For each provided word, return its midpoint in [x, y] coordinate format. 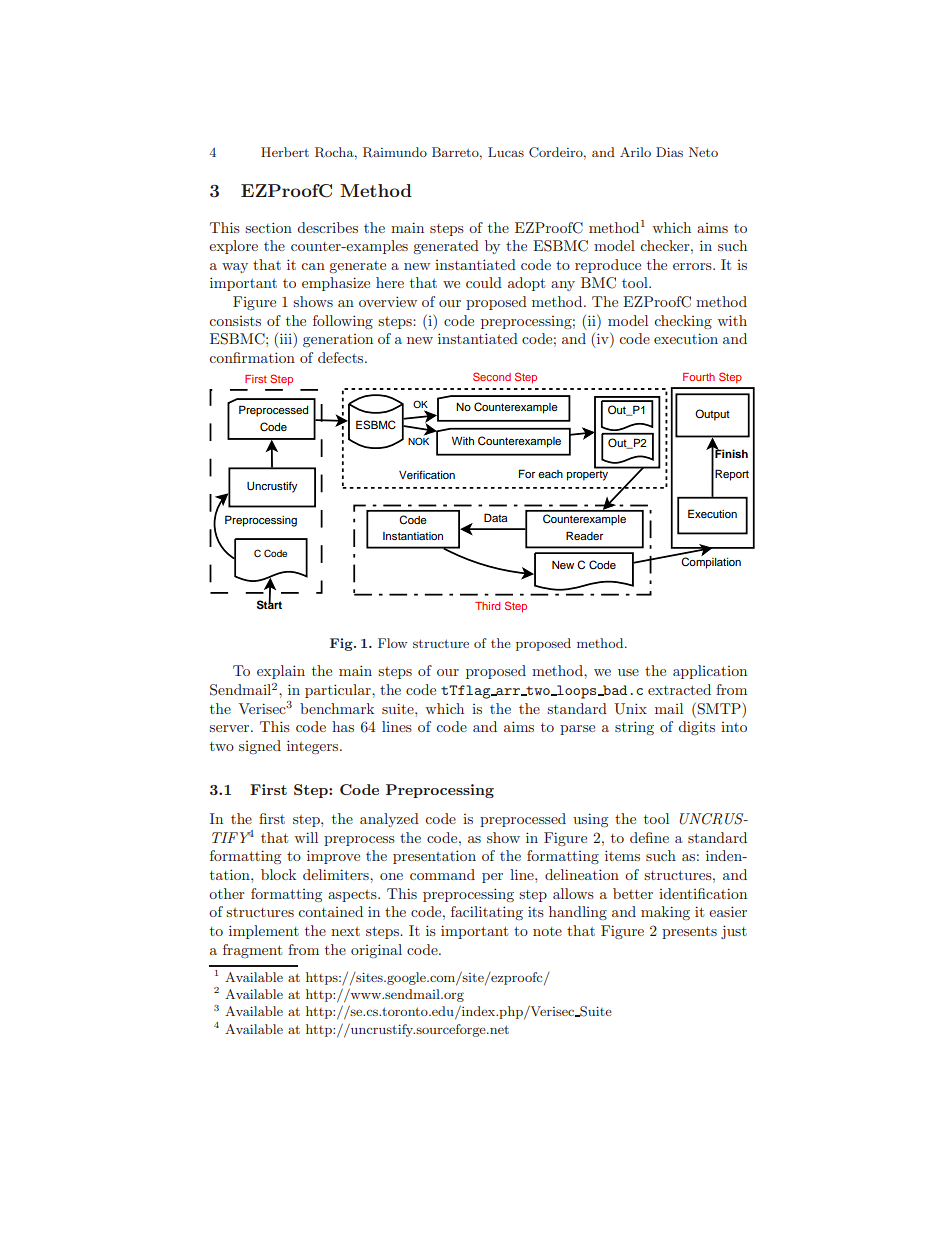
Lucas [506, 152]
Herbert [285, 152]
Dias [669, 152]
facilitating [487, 913]
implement [264, 932]
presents [689, 932]
